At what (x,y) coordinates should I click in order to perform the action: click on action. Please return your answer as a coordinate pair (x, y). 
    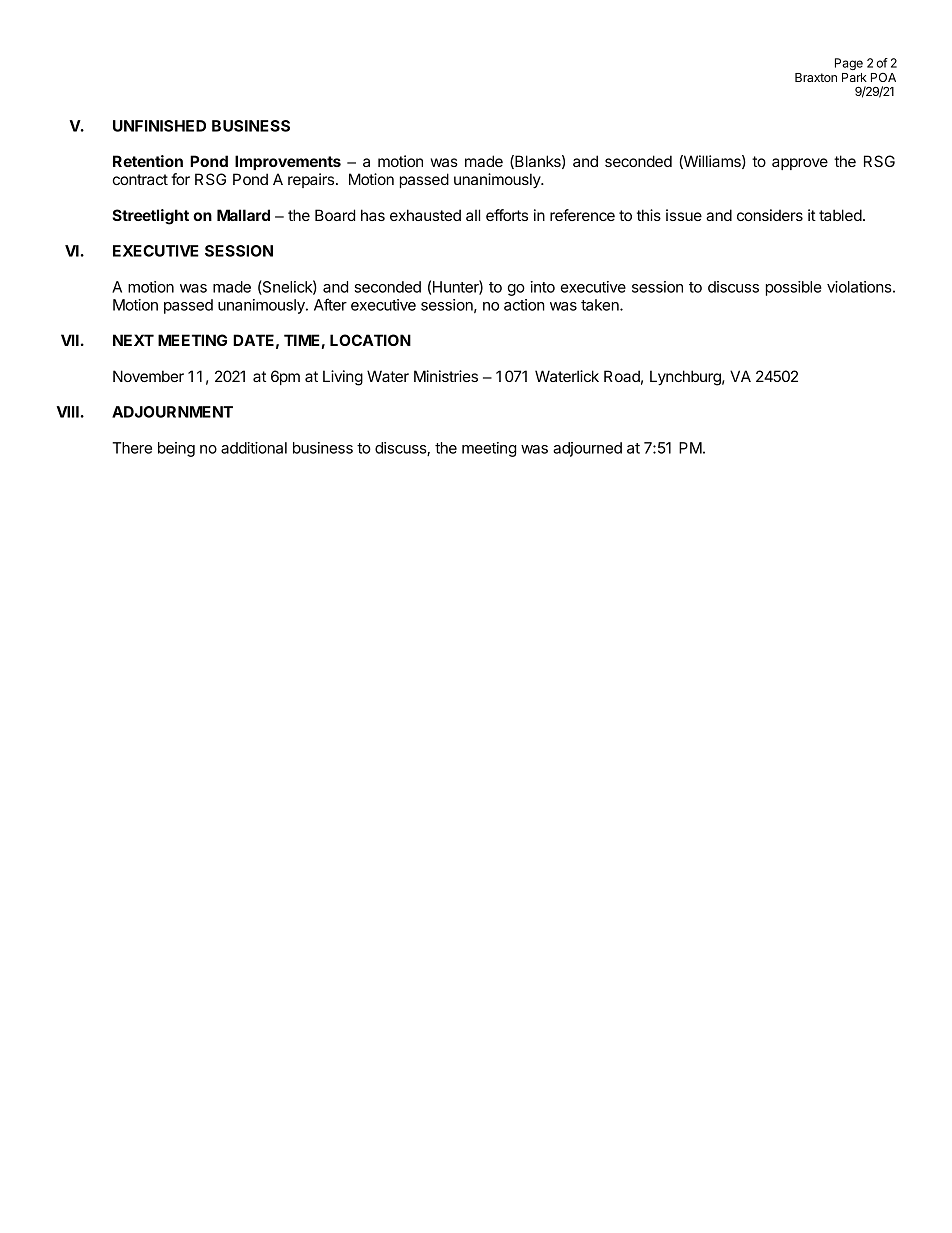
    Looking at the image, I should click on (524, 305).
